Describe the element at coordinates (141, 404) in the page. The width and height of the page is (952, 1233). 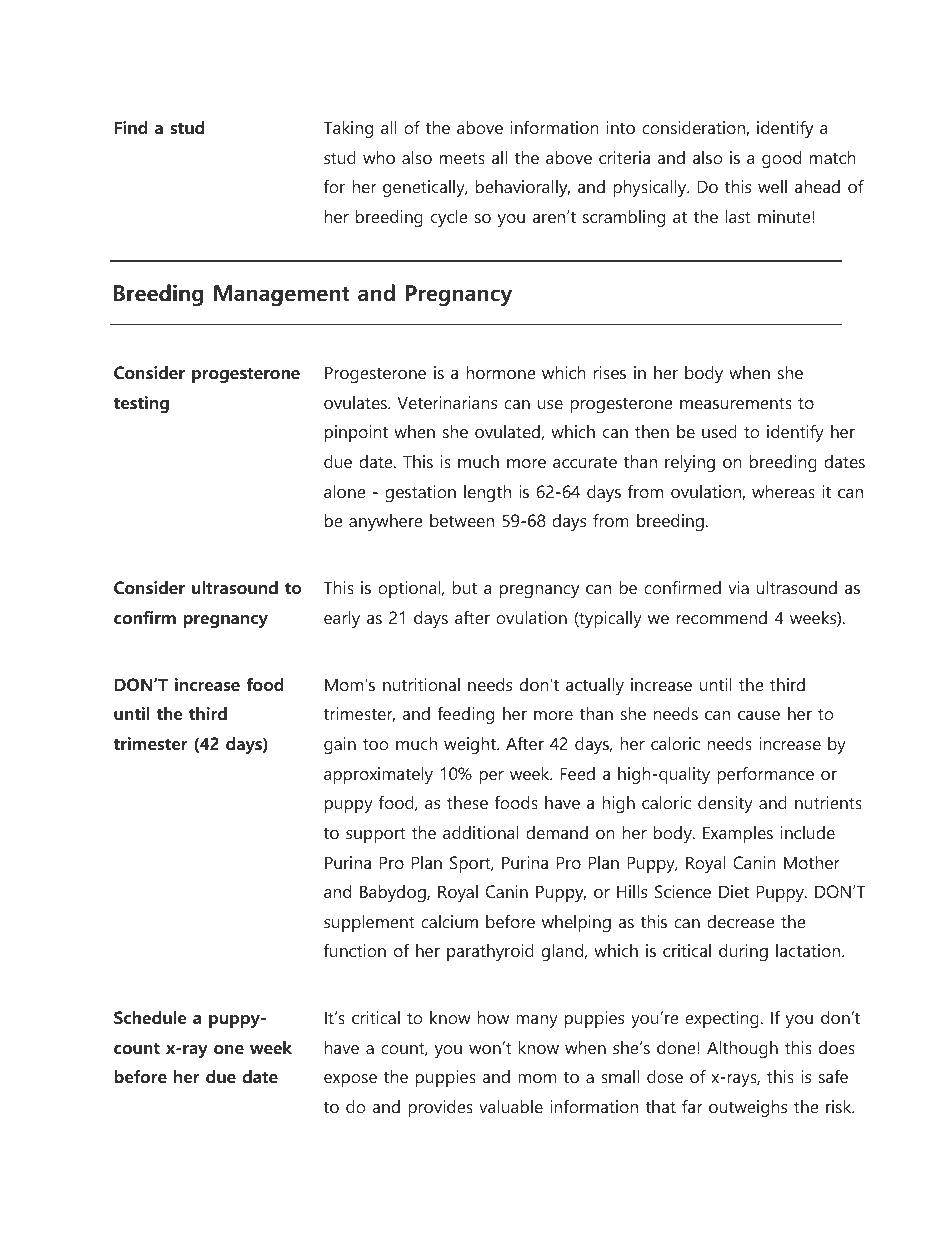
I see `testing` at that location.
